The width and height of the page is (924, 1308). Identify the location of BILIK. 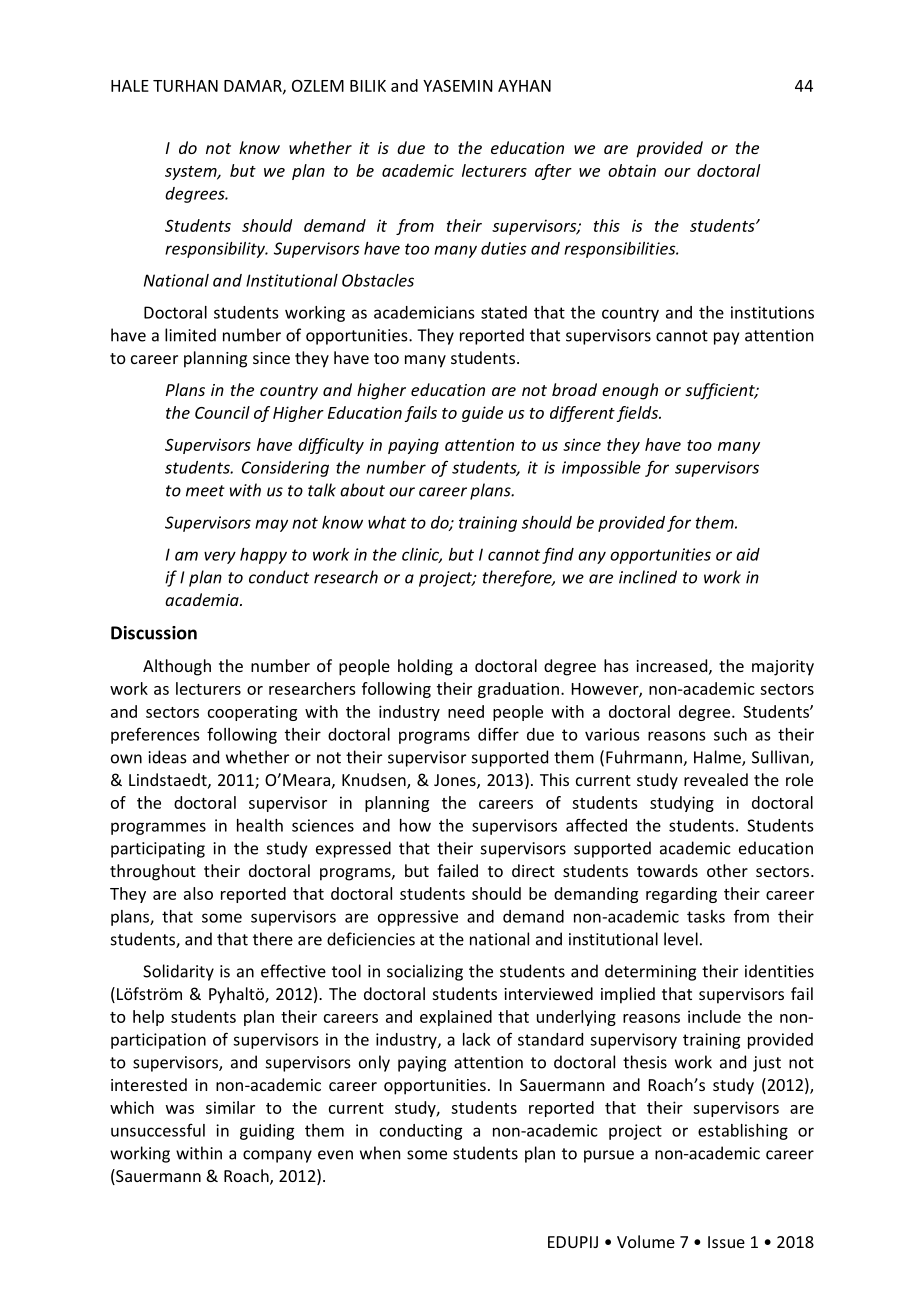
(368, 86).
